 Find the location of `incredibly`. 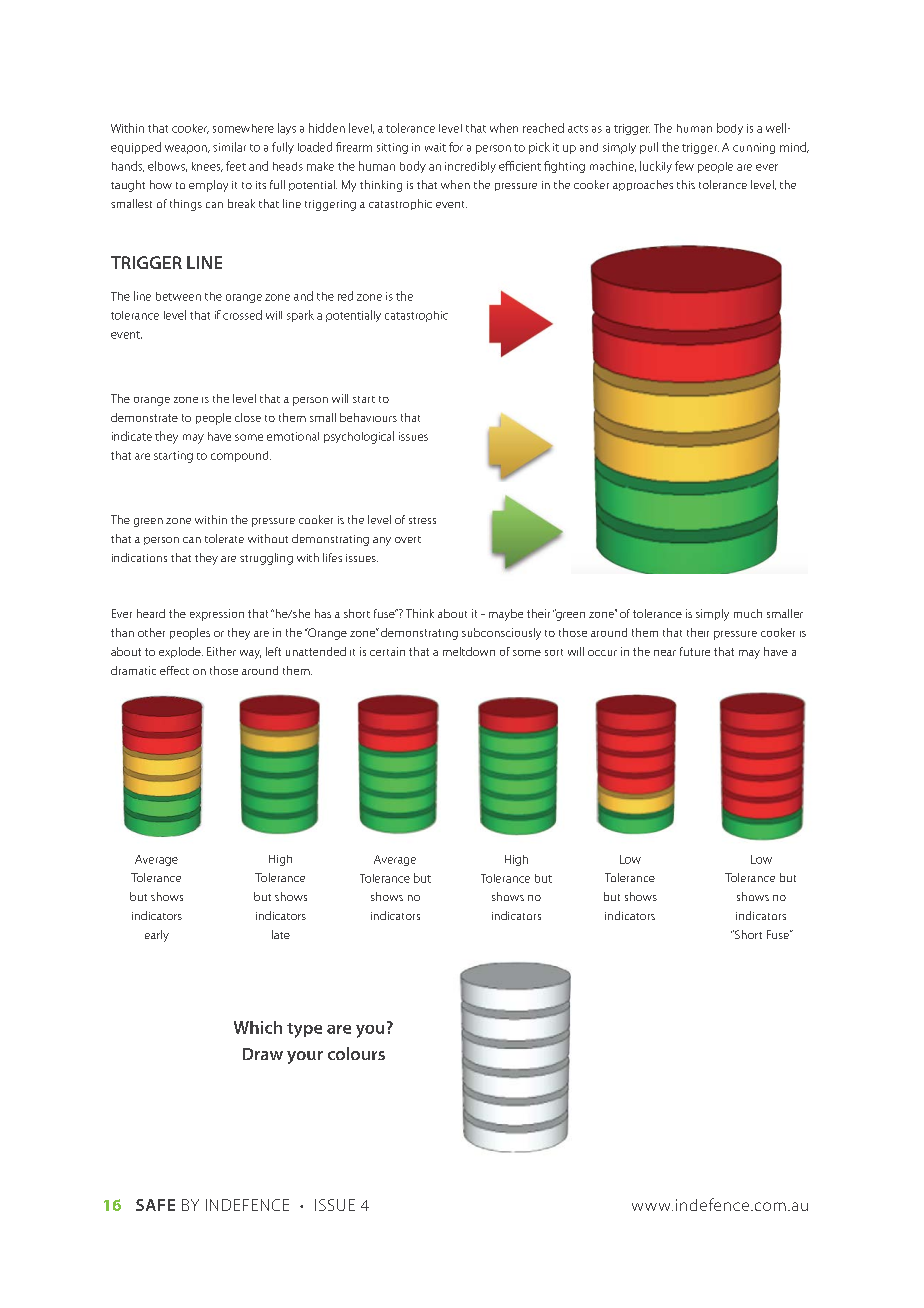

incredibly is located at coordinates (470, 167).
